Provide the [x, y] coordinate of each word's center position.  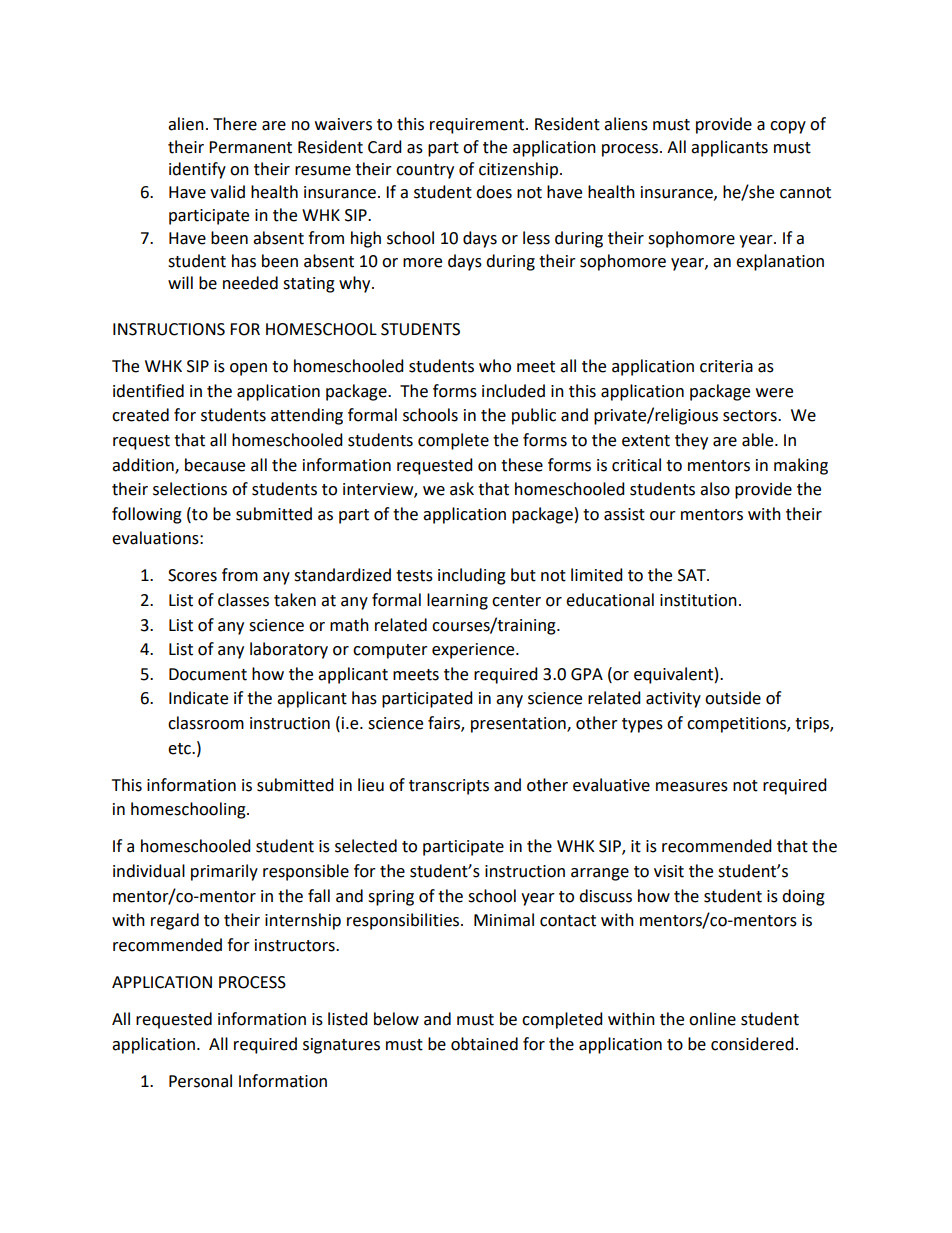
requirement [478, 126]
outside [733, 698]
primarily [224, 872]
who [495, 366]
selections [190, 489]
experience [474, 651]
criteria [726, 366]
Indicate [198, 698]
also [715, 489]
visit [669, 871]
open [248, 369]
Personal [200, 1081]
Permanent [250, 147]
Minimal [504, 920]
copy [788, 127]
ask [462, 489]
